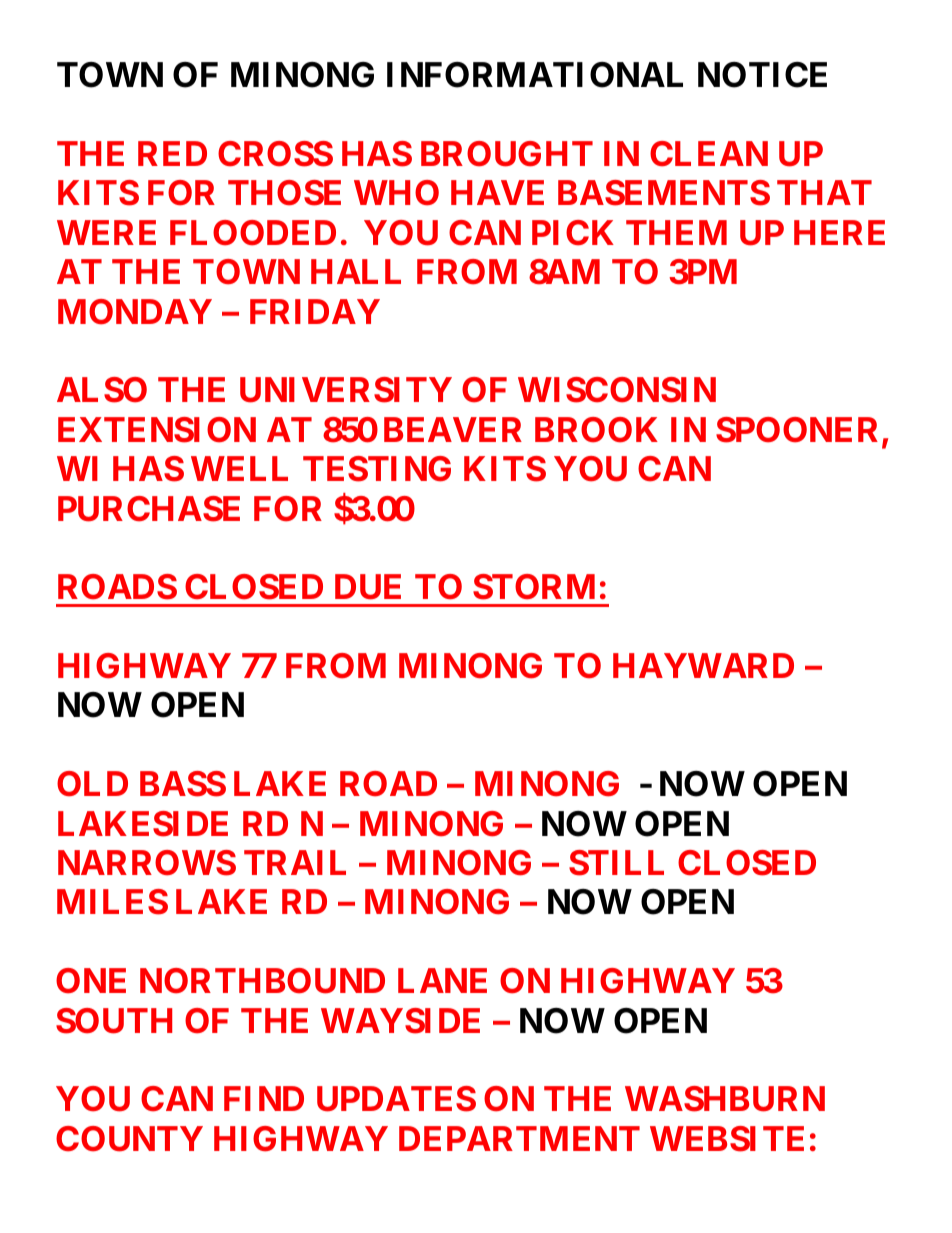 Image resolution: width=952 pixels, height=1233 pixels. What do you see at coordinates (617, 390) in the page?
I see `WISCONSIN` at bounding box center [617, 390].
